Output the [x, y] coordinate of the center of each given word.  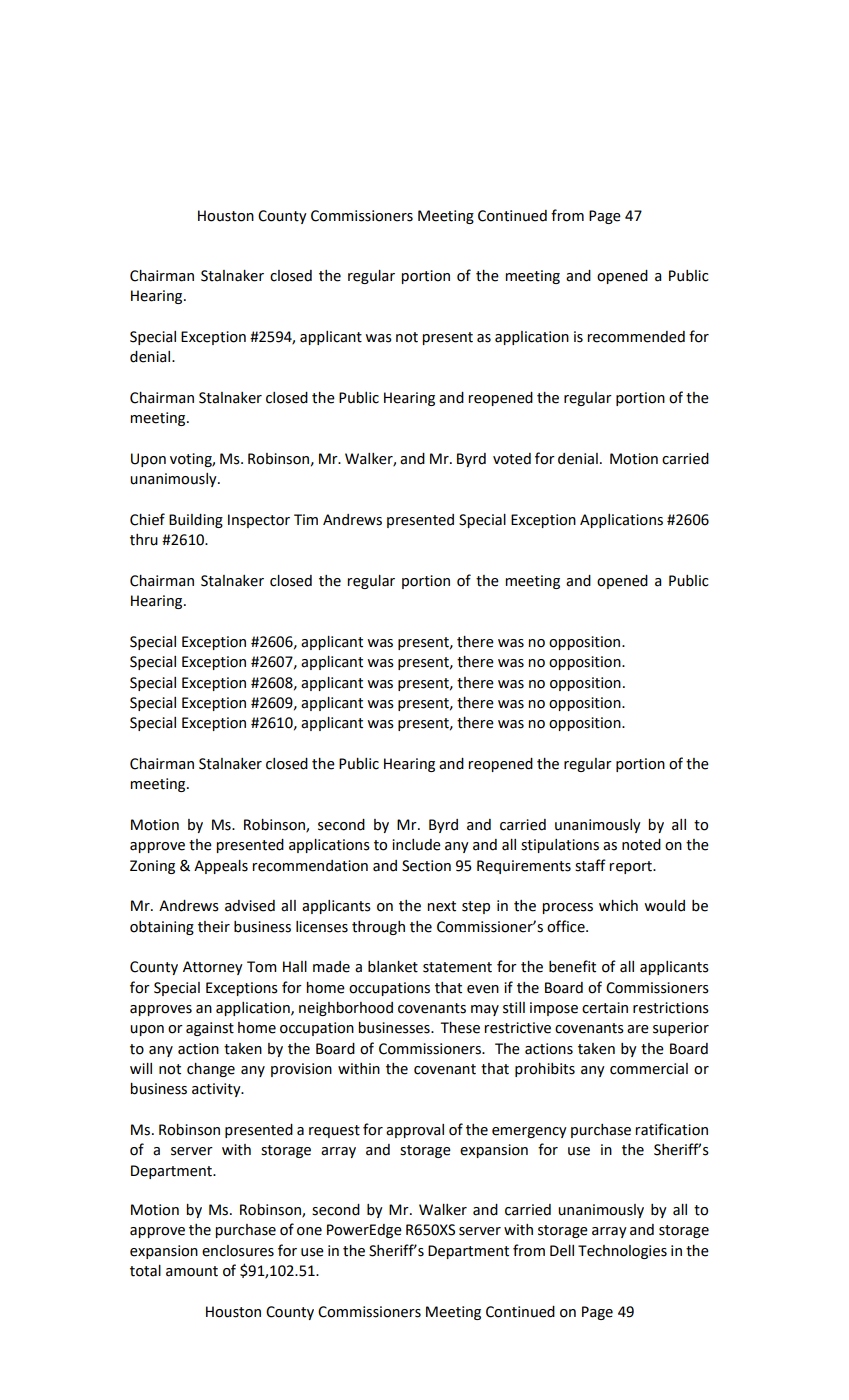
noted [641, 845]
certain [605, 1008]
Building [196, 521]
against [210, 1029]
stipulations [560, 846]
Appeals [221, 867]
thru [144, 540]
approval [415, 1131]
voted [512, 459]
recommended [636, 337]
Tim [306, 519]
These [460, 1028]
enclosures [238, 1251]
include [416, 845]
